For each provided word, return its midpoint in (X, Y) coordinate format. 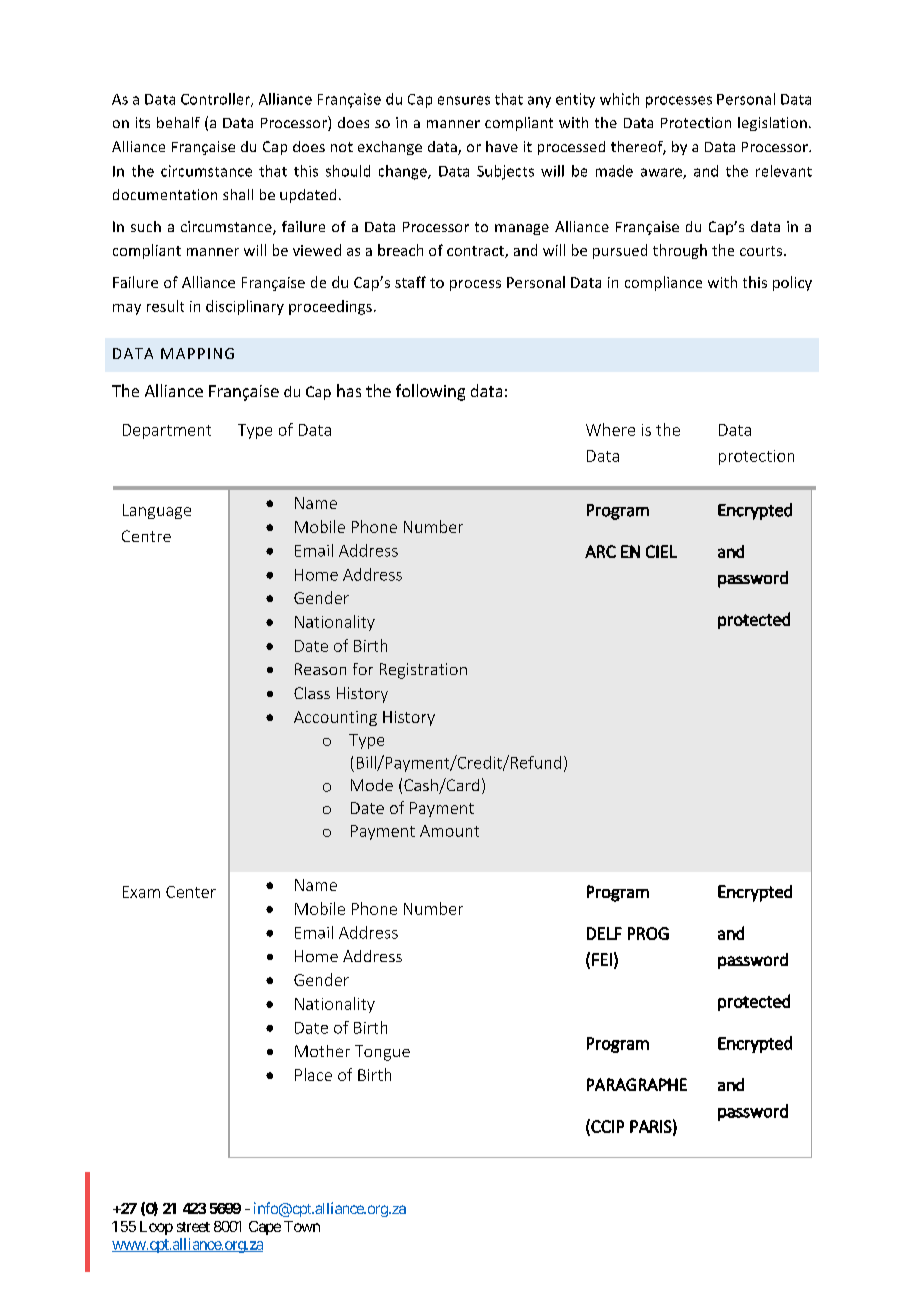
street (193, 1227)
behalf (178, 122)
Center (191, 892)
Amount (449, 831)
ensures (464, 100)
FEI (602, 959)
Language (157, 511)
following (430, 392)
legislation (772, 124)
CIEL (661, 551)
